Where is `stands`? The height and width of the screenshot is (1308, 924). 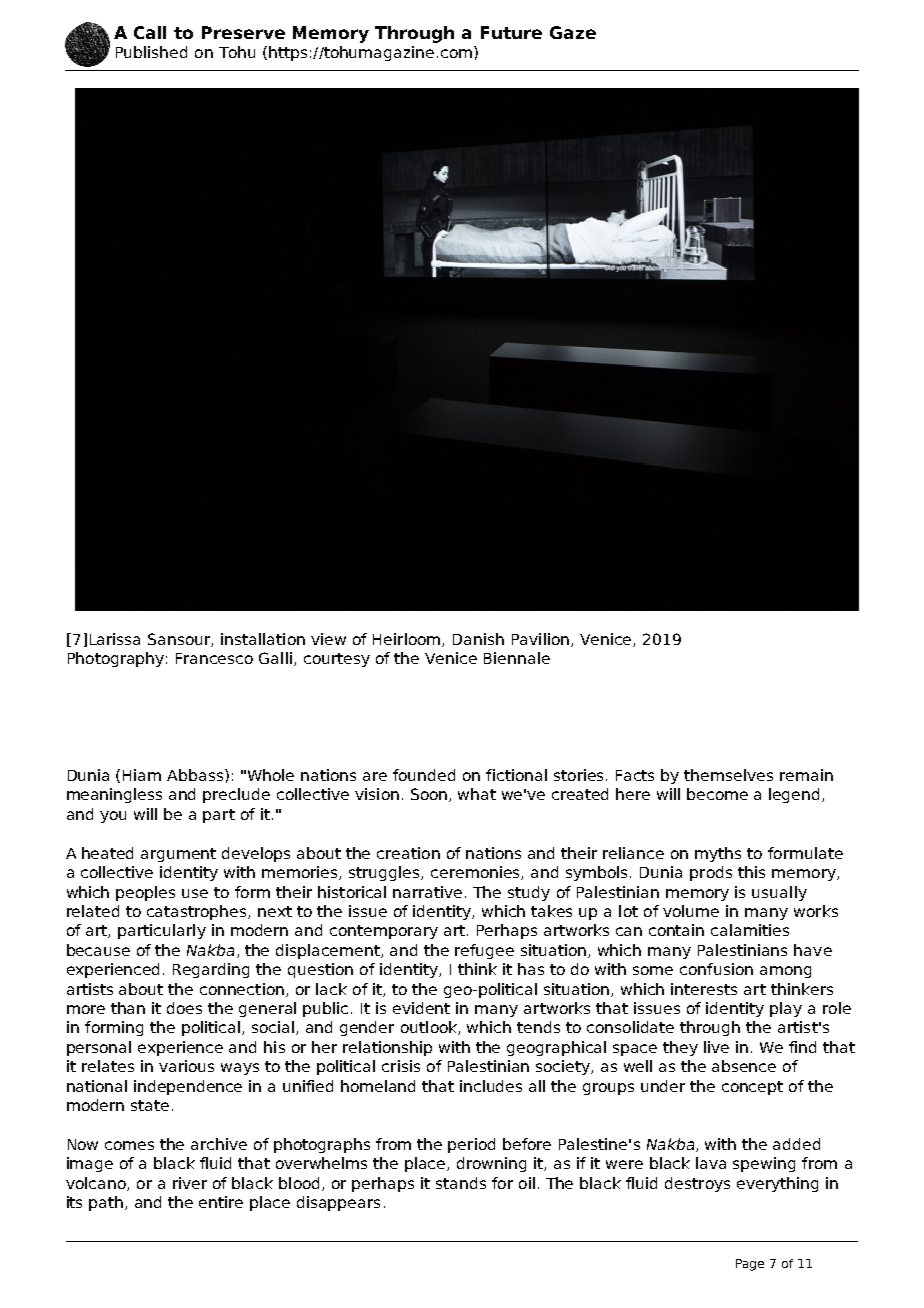
stands is located at coordinates (461, 1183).
